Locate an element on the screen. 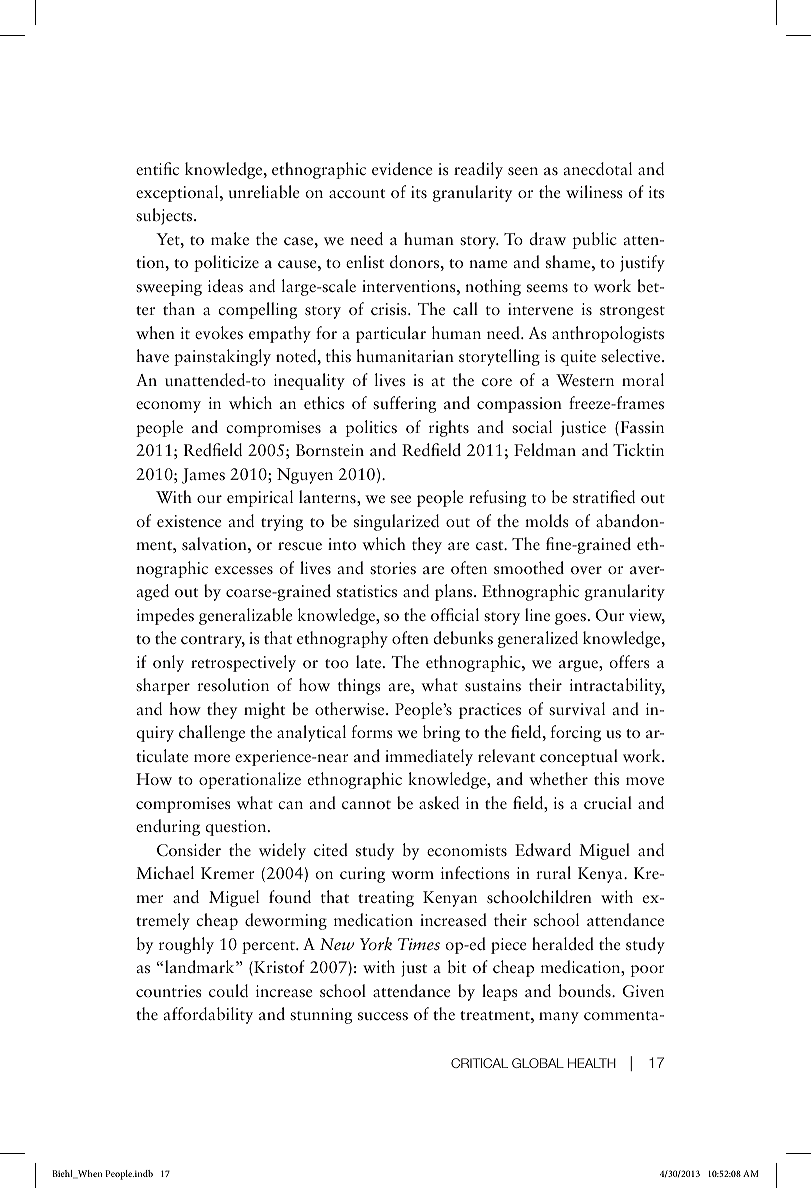 The width and height of the screenshot is (811, 1188). suffering is located at coordinates (404, 404).
